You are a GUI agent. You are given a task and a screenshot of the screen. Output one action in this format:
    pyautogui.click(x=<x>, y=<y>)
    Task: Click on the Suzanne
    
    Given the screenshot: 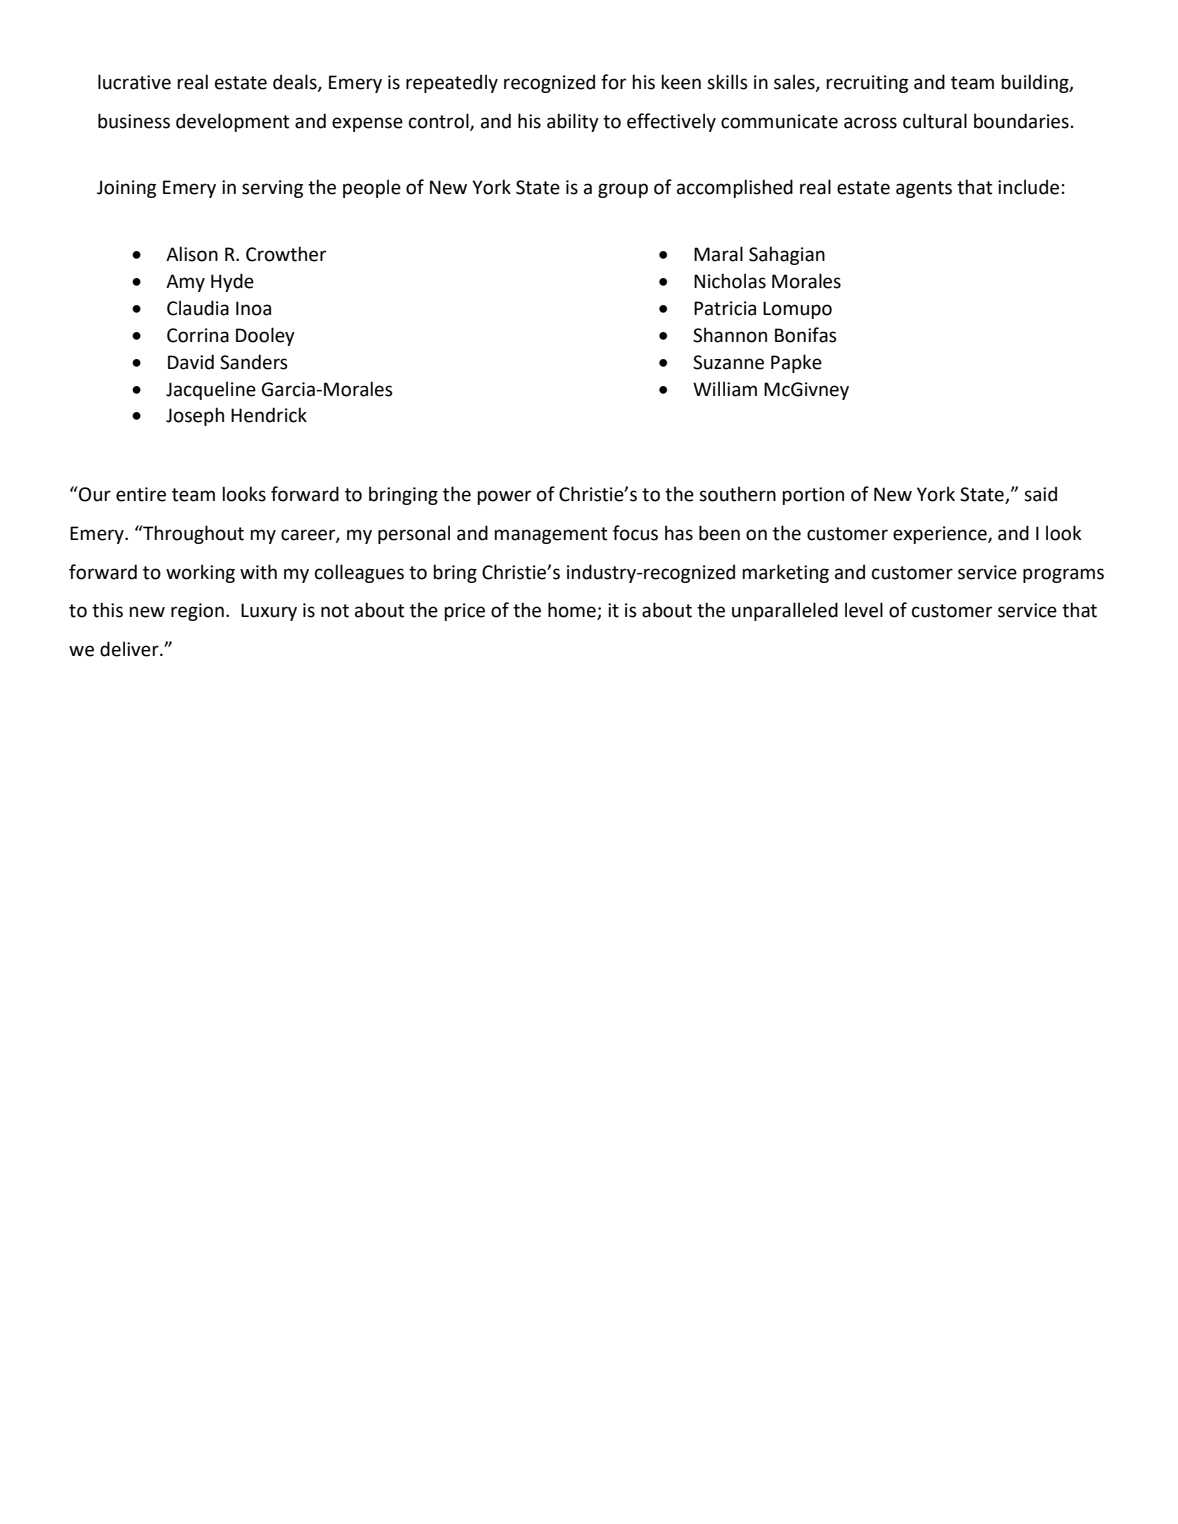 What is the action you would take?
    pyautogui.click(x=728, y=362)
